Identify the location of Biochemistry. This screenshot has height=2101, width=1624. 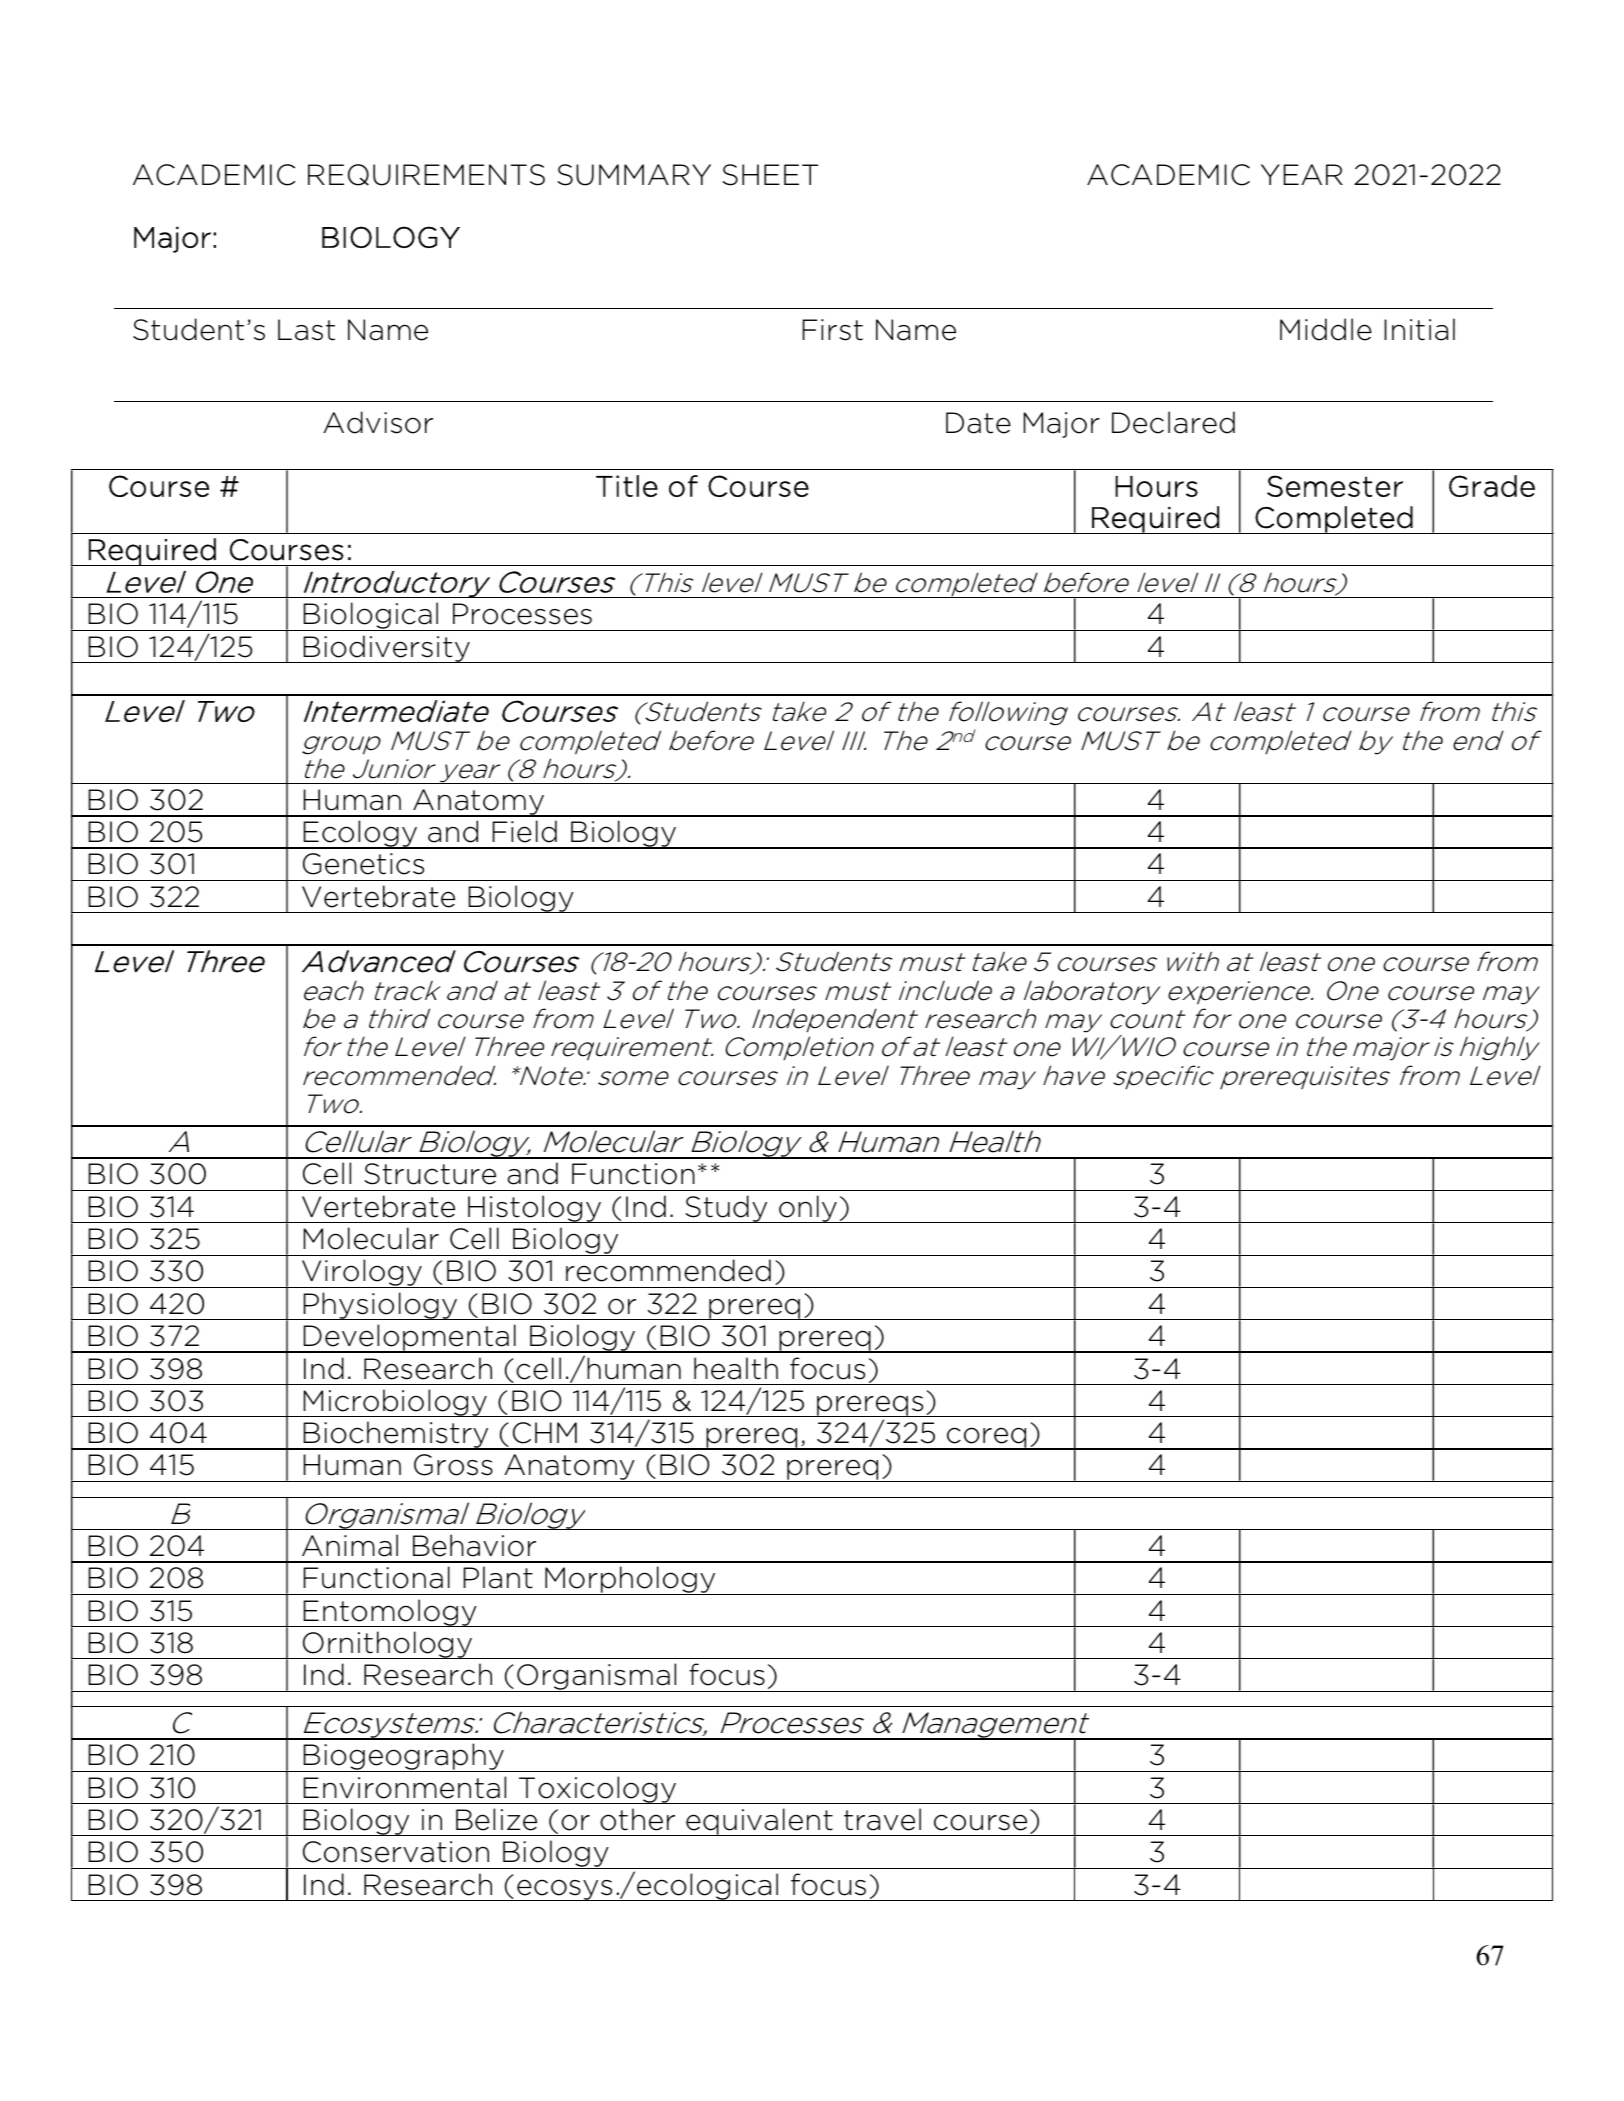
(396, 1435).
